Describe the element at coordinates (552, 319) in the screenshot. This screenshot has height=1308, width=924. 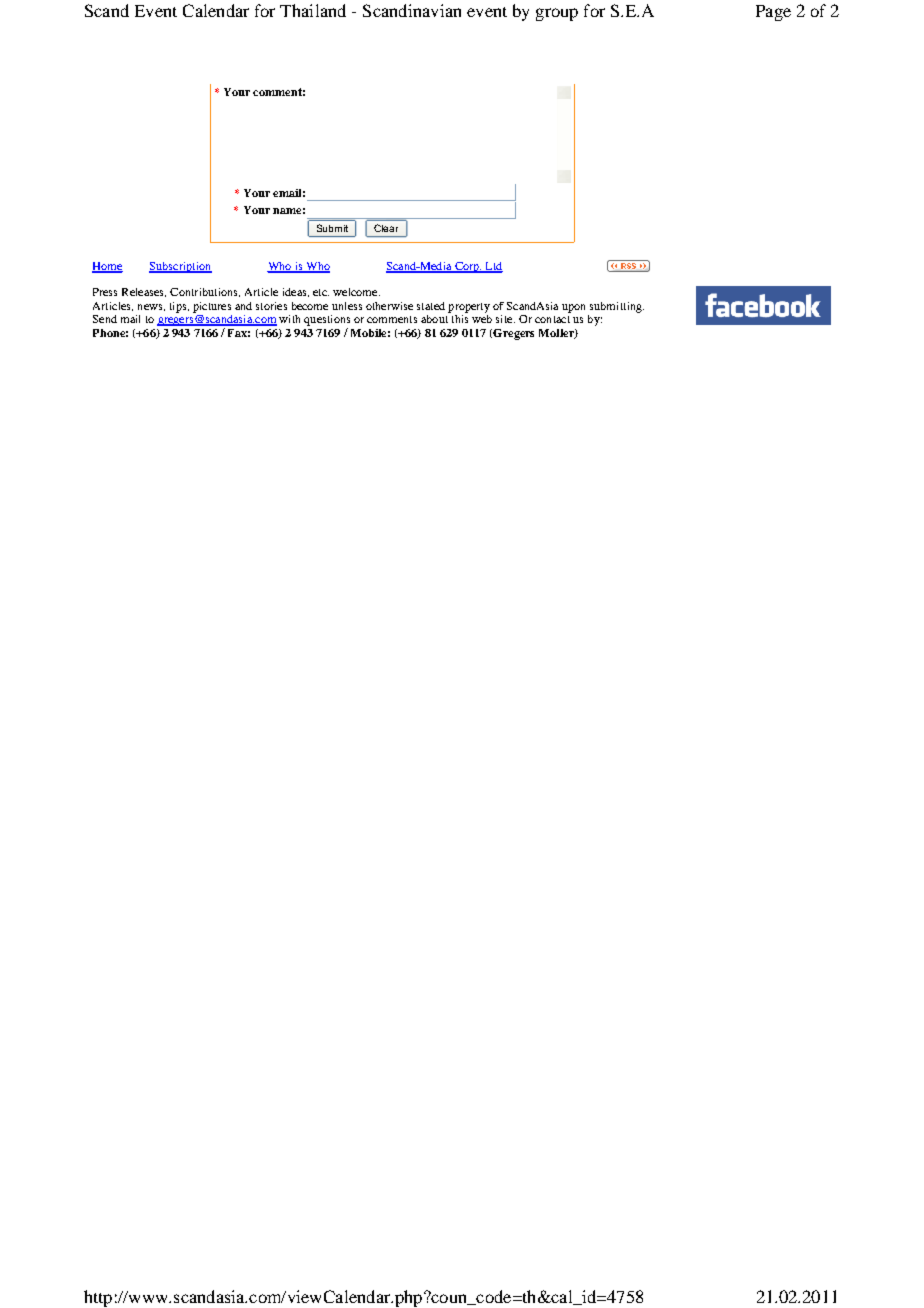
I see `contact` at that location.
